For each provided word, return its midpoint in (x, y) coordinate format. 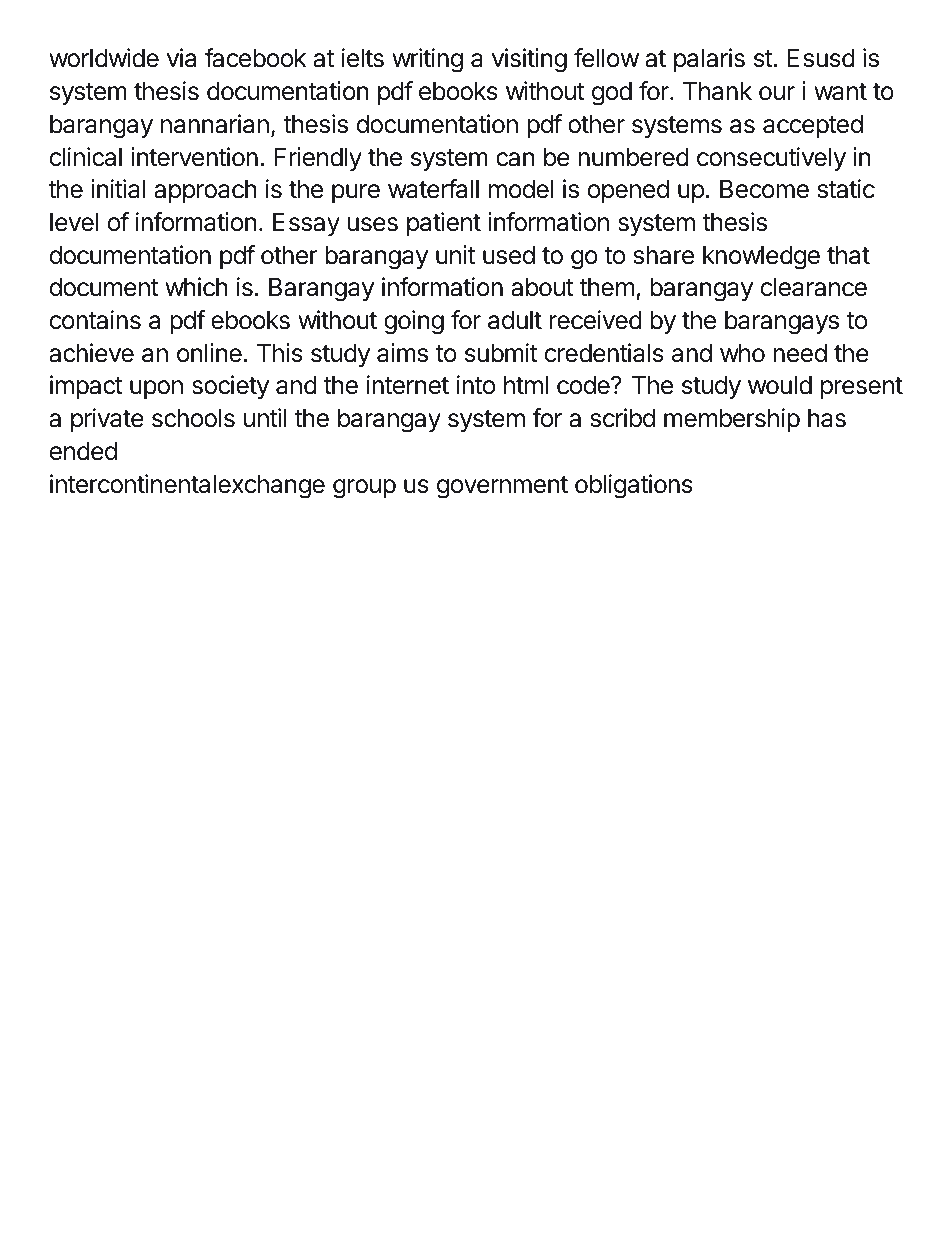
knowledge (761, 258)
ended (83, 451)
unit (455, 254)
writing (427, 60)
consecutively (771, 159)
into (476, 385)
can (515, 159)
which (196, 287)
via (181, 58)
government (502, 487)
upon (156, 389)
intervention (194, 157)
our (777, 93)
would (780, 385)
